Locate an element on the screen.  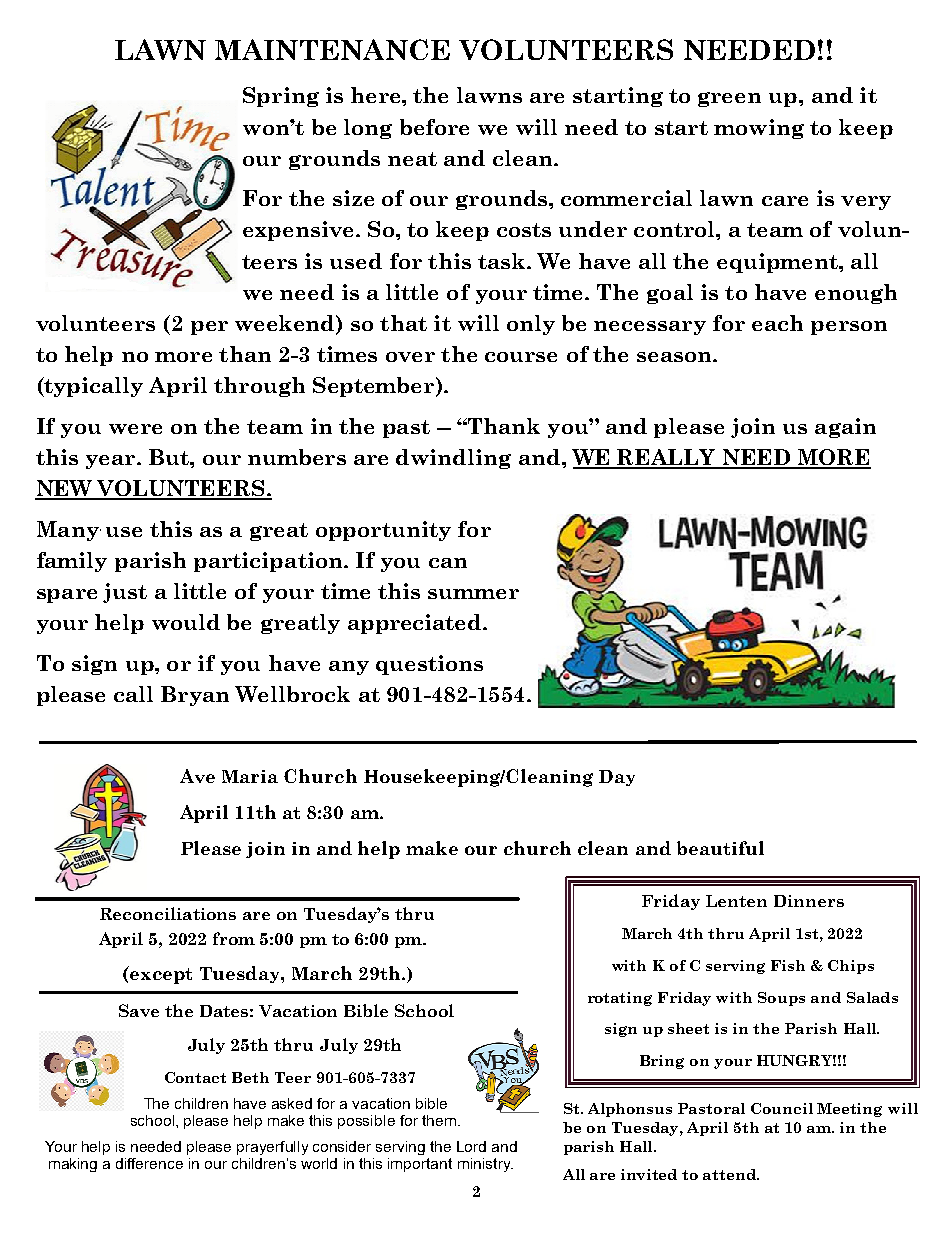
Spring is located at coordinates (281, 97).
